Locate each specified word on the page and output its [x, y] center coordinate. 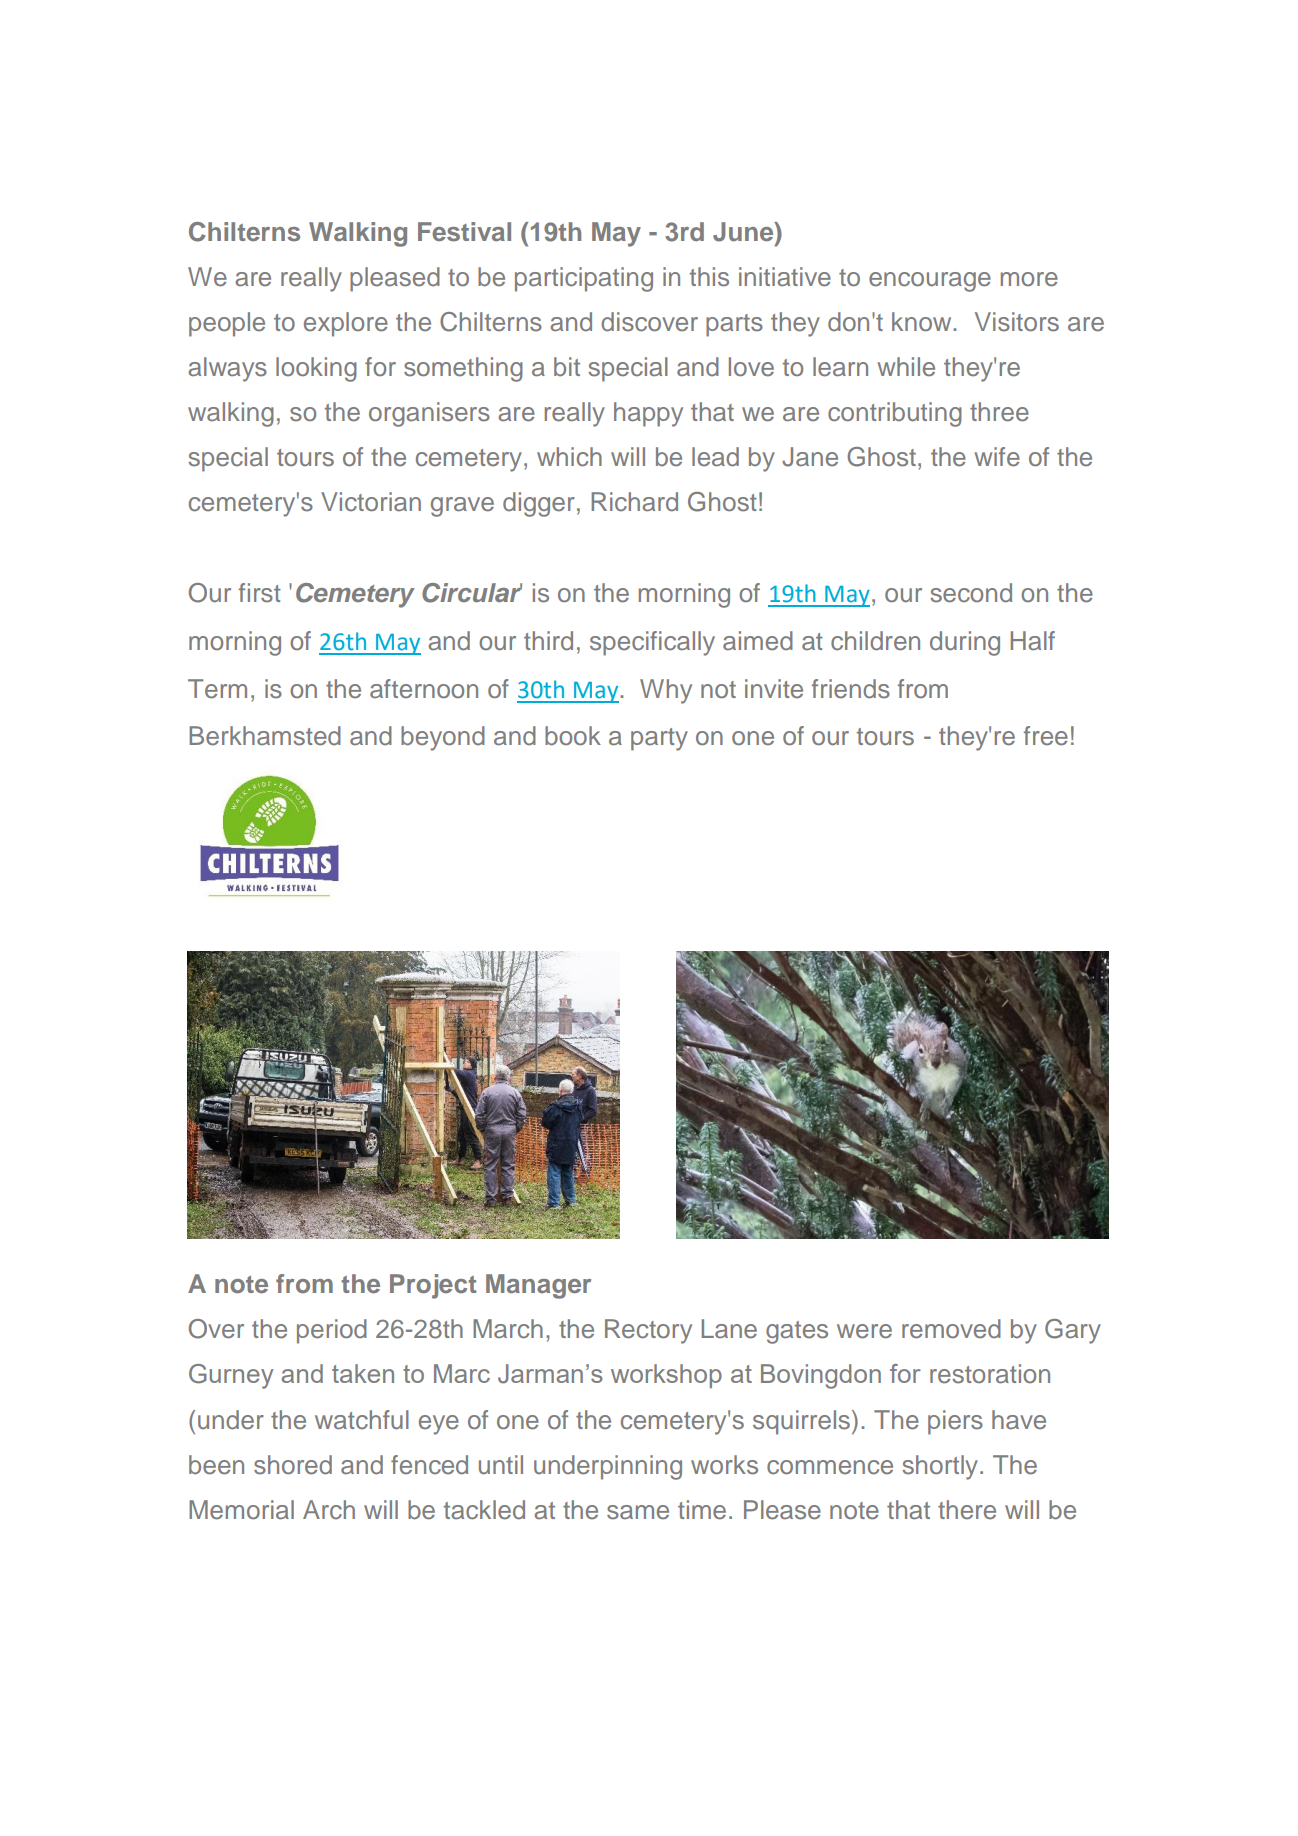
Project [433, 1286]
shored [293, 1465]
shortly [941, 1467]
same [638, 1512]
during [965, 643]
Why [666, 691]
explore [346, 324]
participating [584, 279]
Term [217, 689]
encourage [930, 282]
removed [951, 1329]
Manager [538, 1286]
